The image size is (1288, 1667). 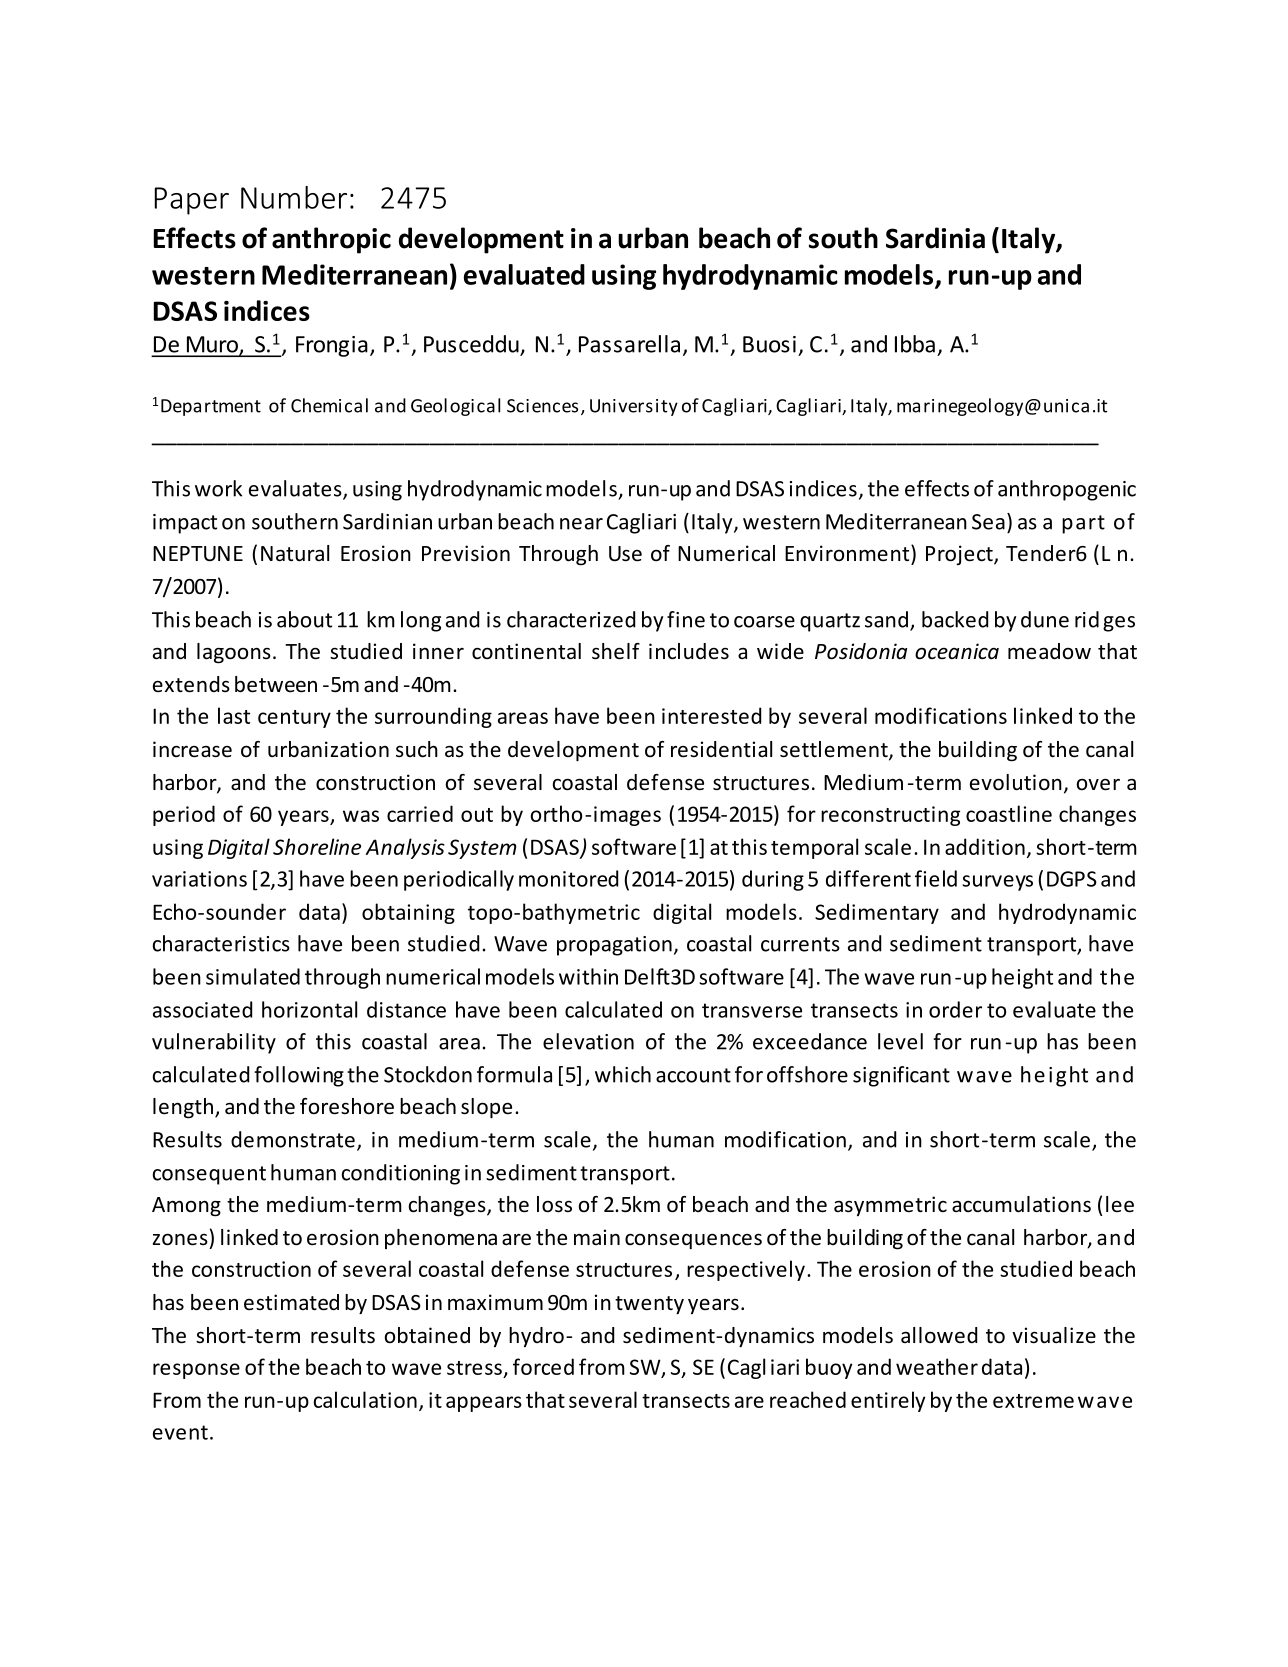 I want to click on forced, so click(x=543, y=1366).
